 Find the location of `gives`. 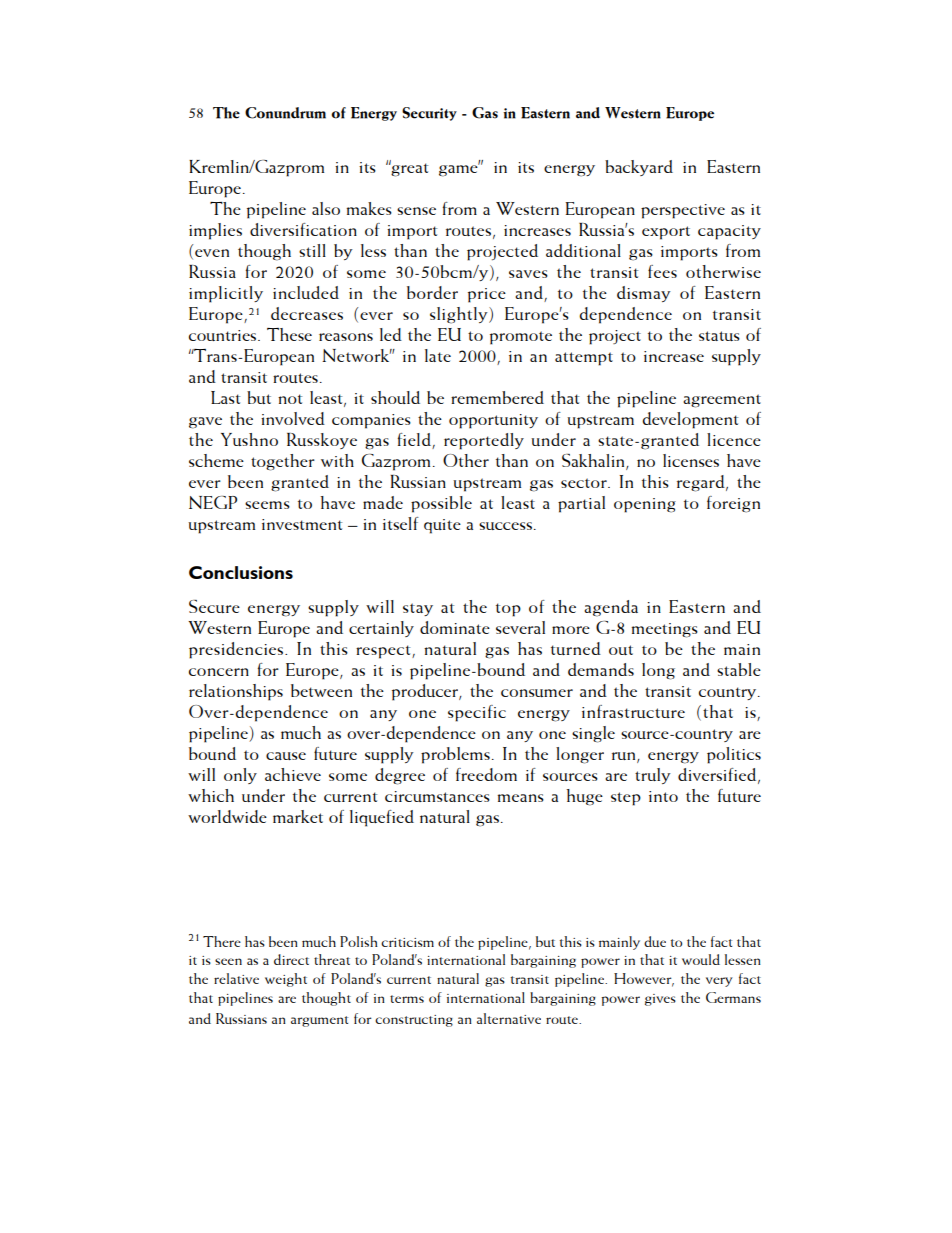

gives is located at coordinates (660, 1000).
